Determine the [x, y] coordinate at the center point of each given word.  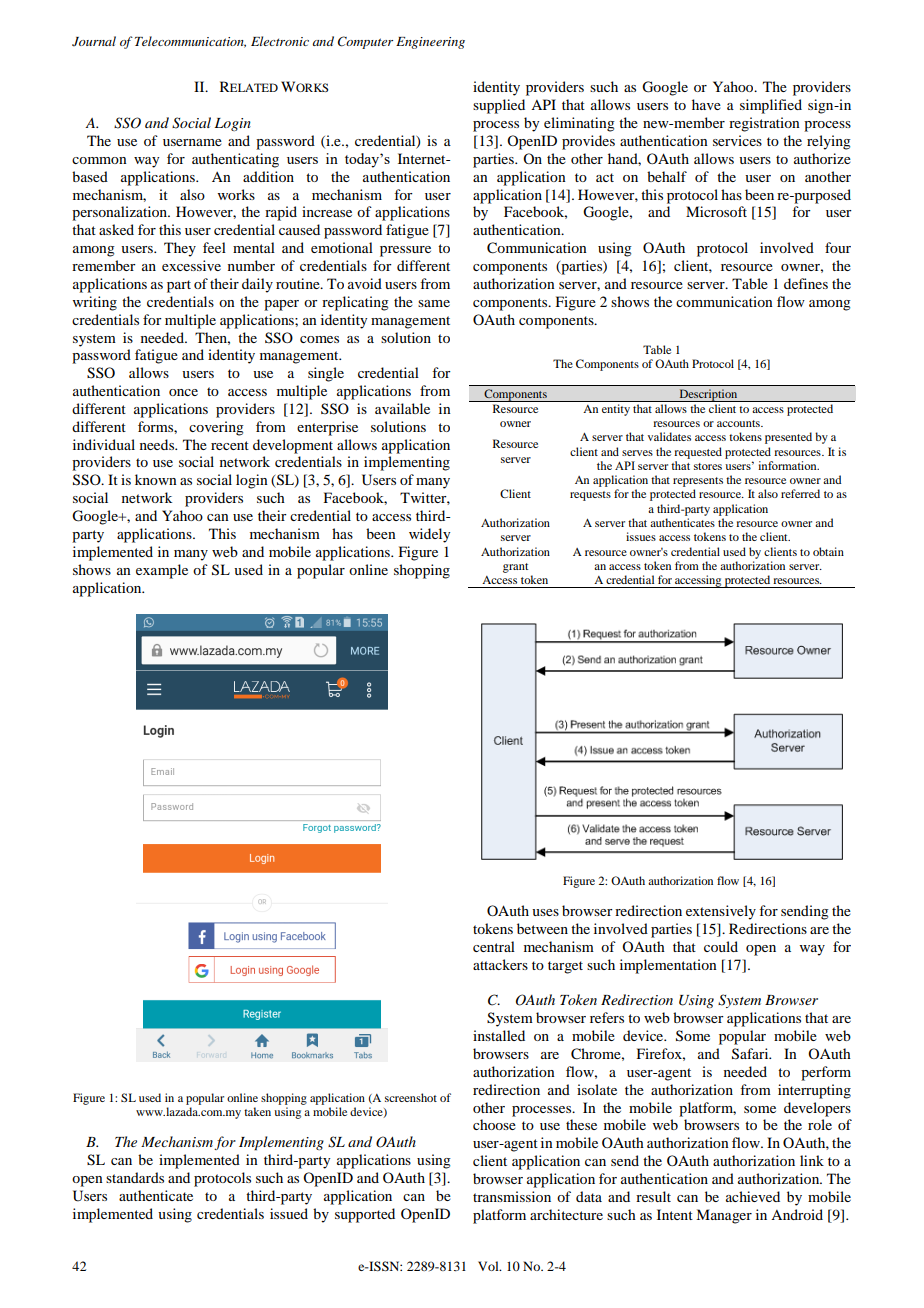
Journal [94, 41]
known [156, 479]
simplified [771, 106]
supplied [499, 106]
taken [257, 1111]
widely [429, 535]
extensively [721, 912]
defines [806, 283]
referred [800, 493]
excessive [191, 265]
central [494, 946]
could [721, 946]
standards [135, 1177]
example [162, 571]
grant [515, 568]
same [434, 303]
